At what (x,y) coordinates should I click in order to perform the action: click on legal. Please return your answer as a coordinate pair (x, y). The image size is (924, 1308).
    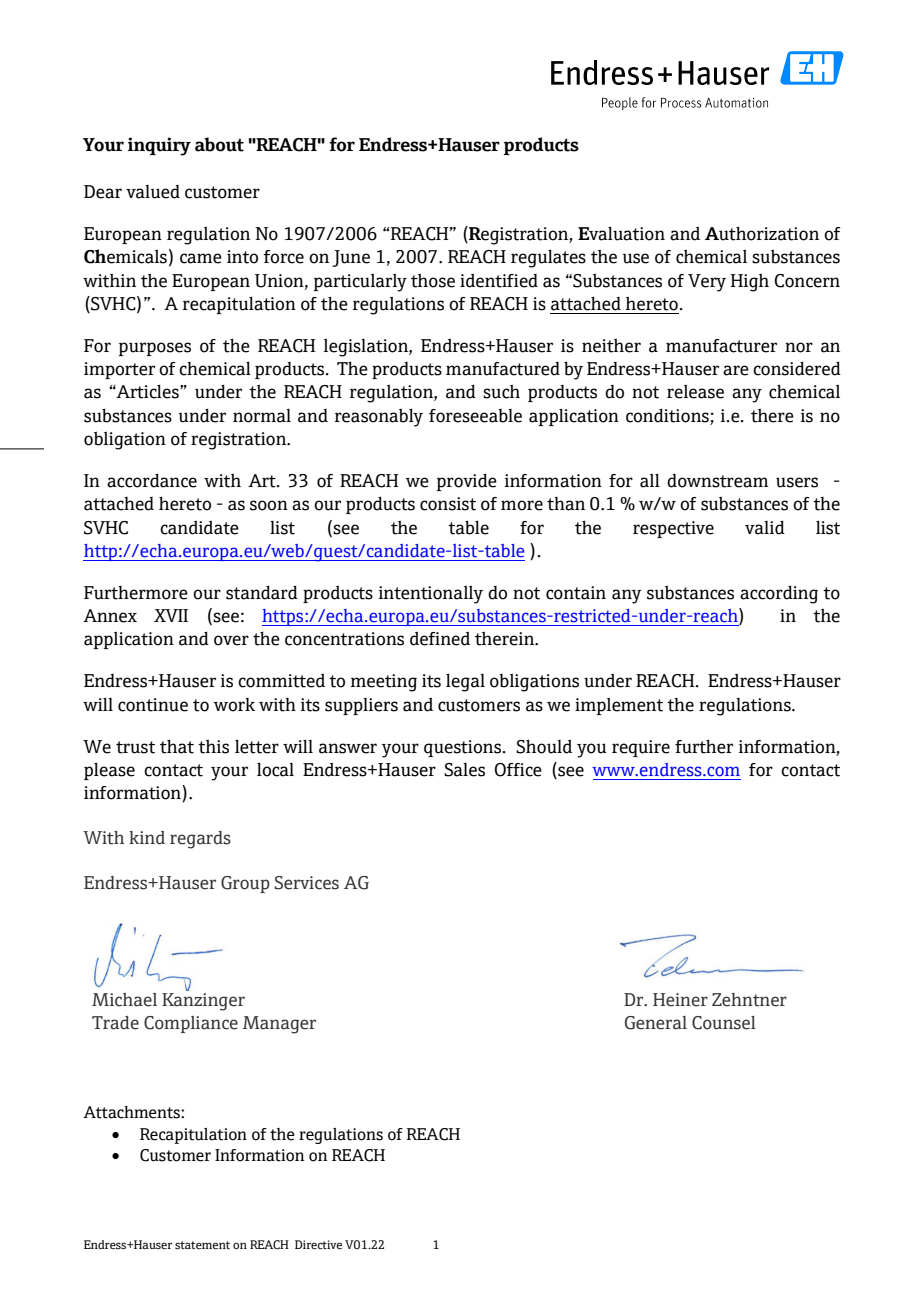
    Looking at the image, I should click on (465, 682).
